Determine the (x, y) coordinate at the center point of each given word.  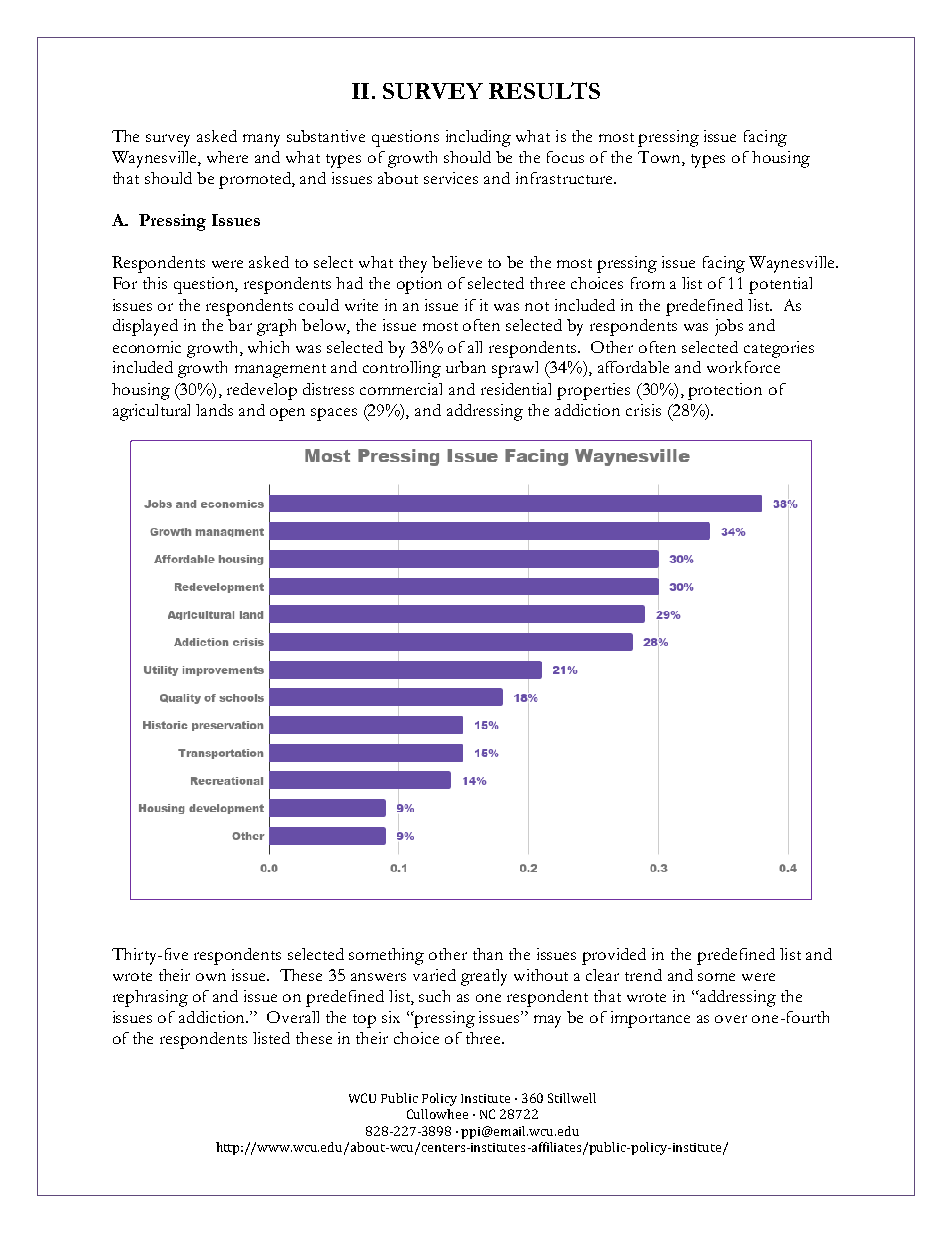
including (478, 138)
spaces (334, 414)
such (434, 996)
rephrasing (150, 998)
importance (650, 1019)
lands (214, 410)
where (227, 157)
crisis (643, 410)
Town (660, 158)
